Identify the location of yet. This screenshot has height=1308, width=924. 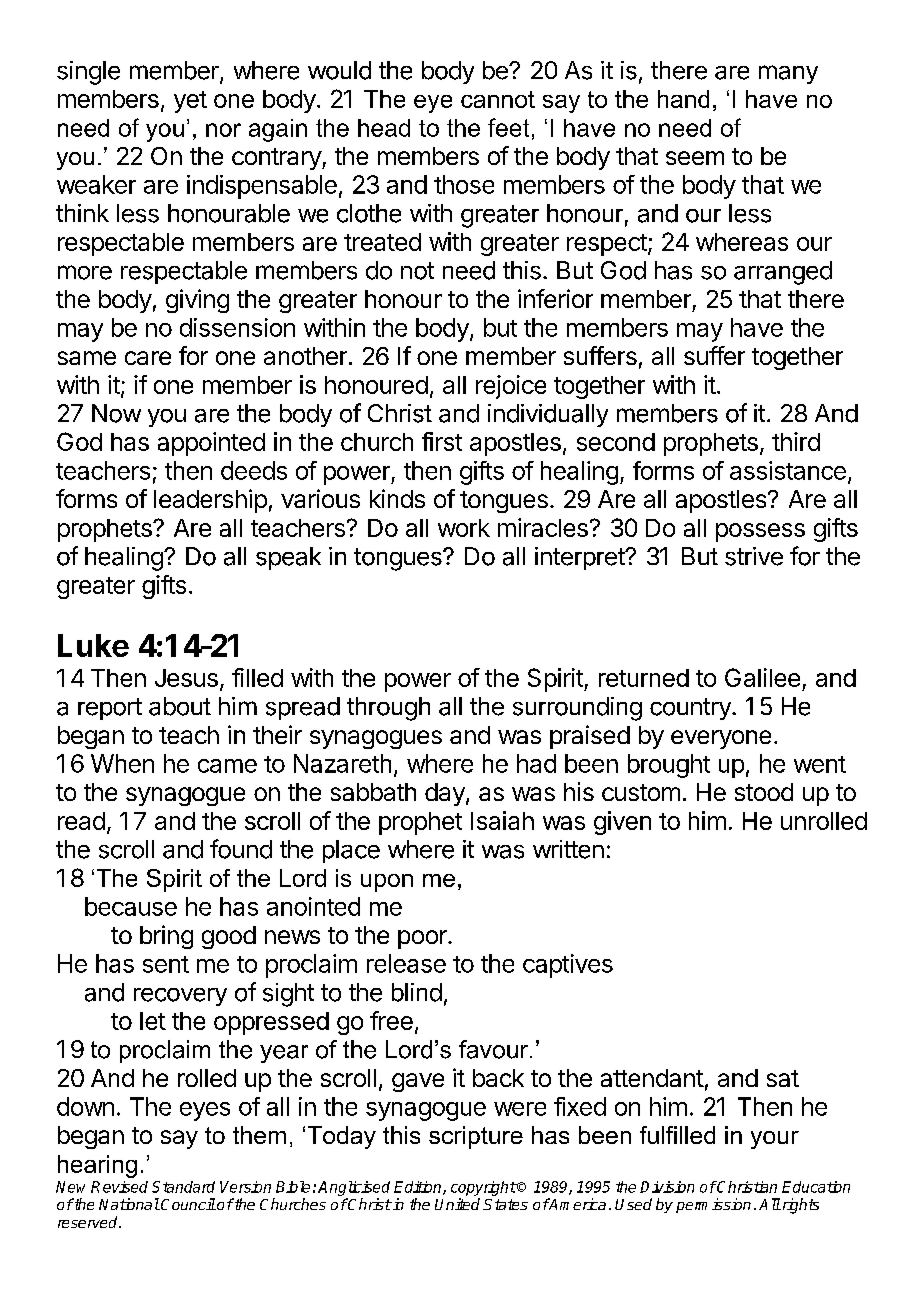
(190, 102).
